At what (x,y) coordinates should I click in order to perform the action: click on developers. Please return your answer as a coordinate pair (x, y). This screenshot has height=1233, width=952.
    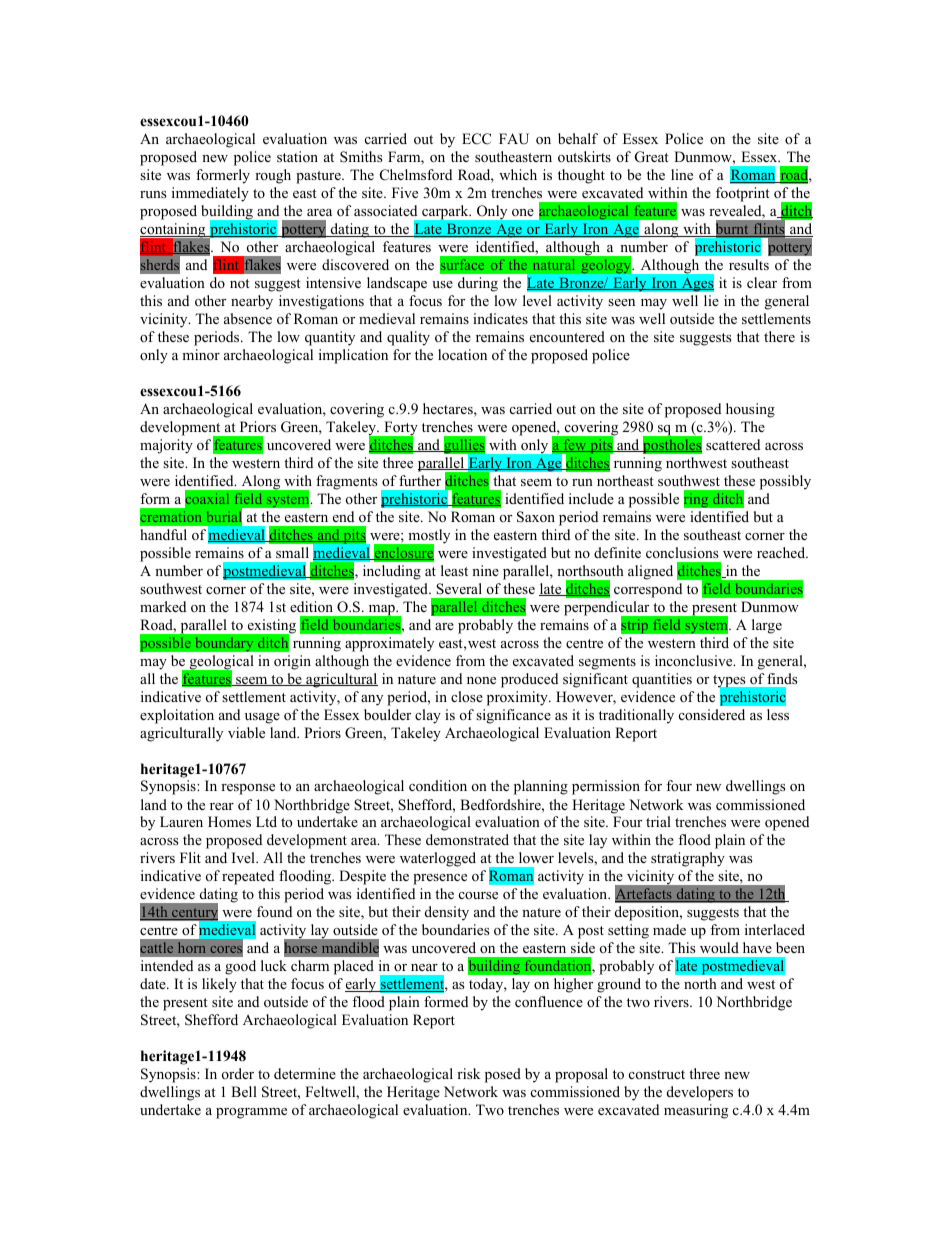
    Looking at the image, I should click on (700, 1093).
